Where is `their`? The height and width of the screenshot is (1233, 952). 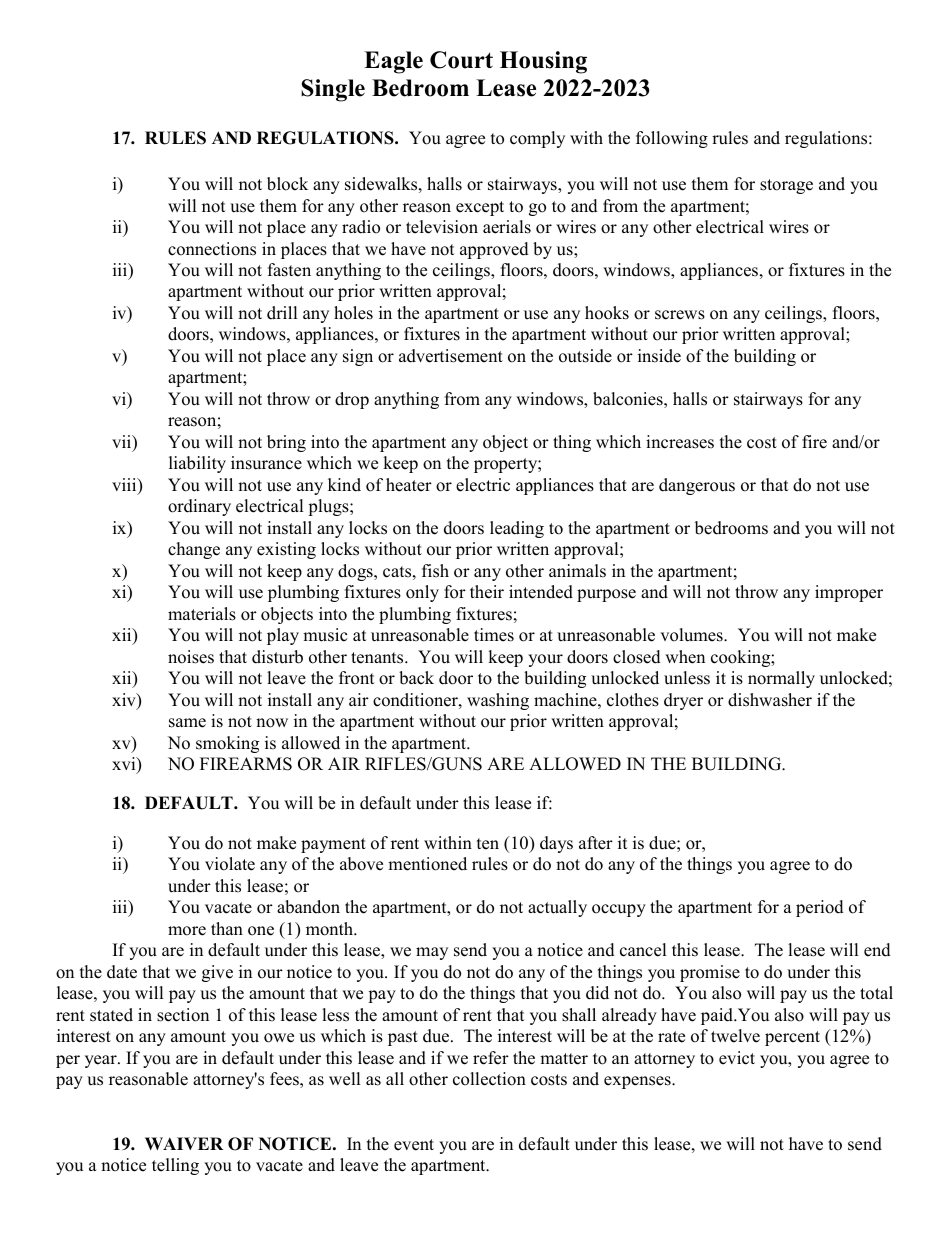
their is located at coordinates (487, 592).
